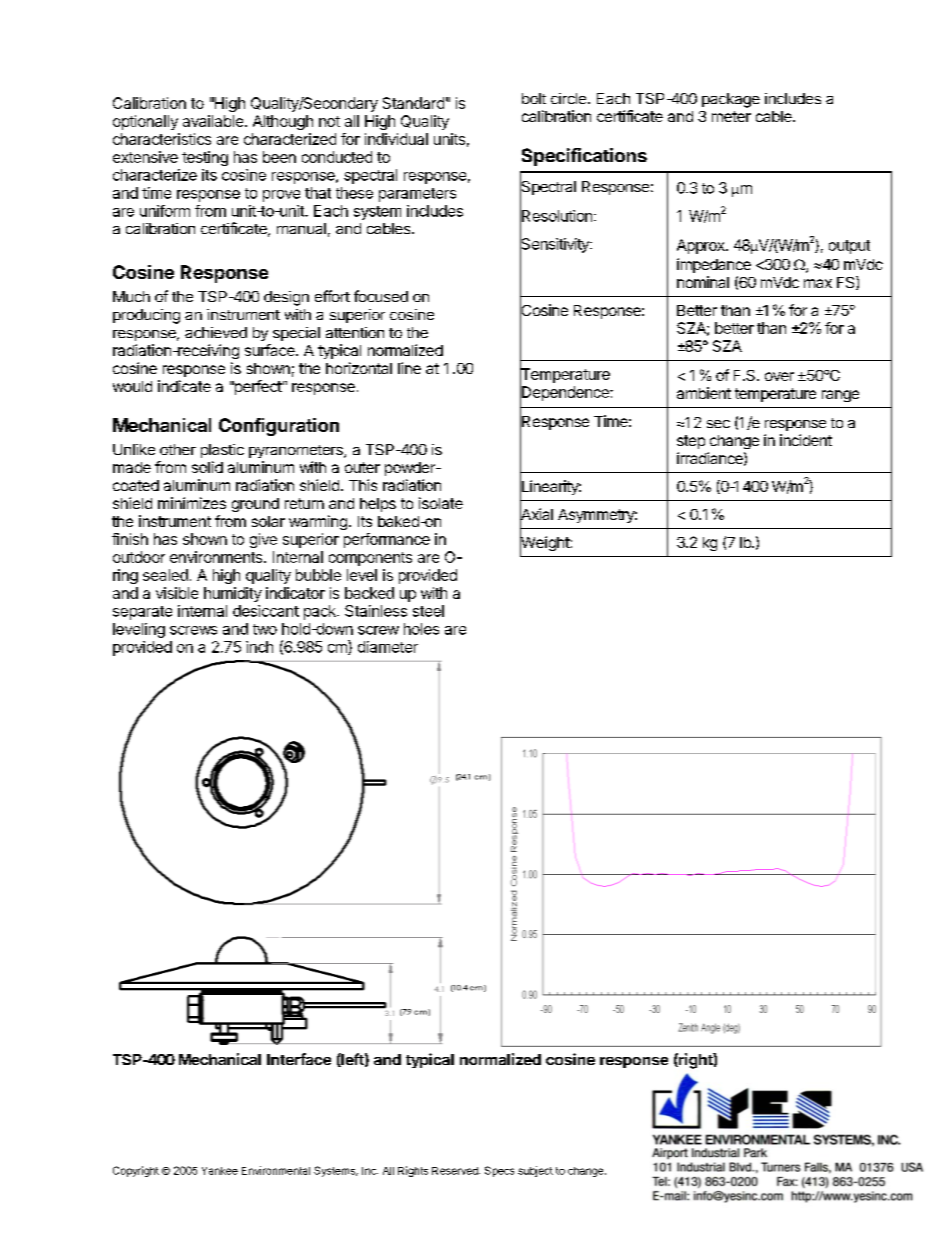 The height and width of the screenshot is (1233, 952). I want to click on available, so click(213, 121).
